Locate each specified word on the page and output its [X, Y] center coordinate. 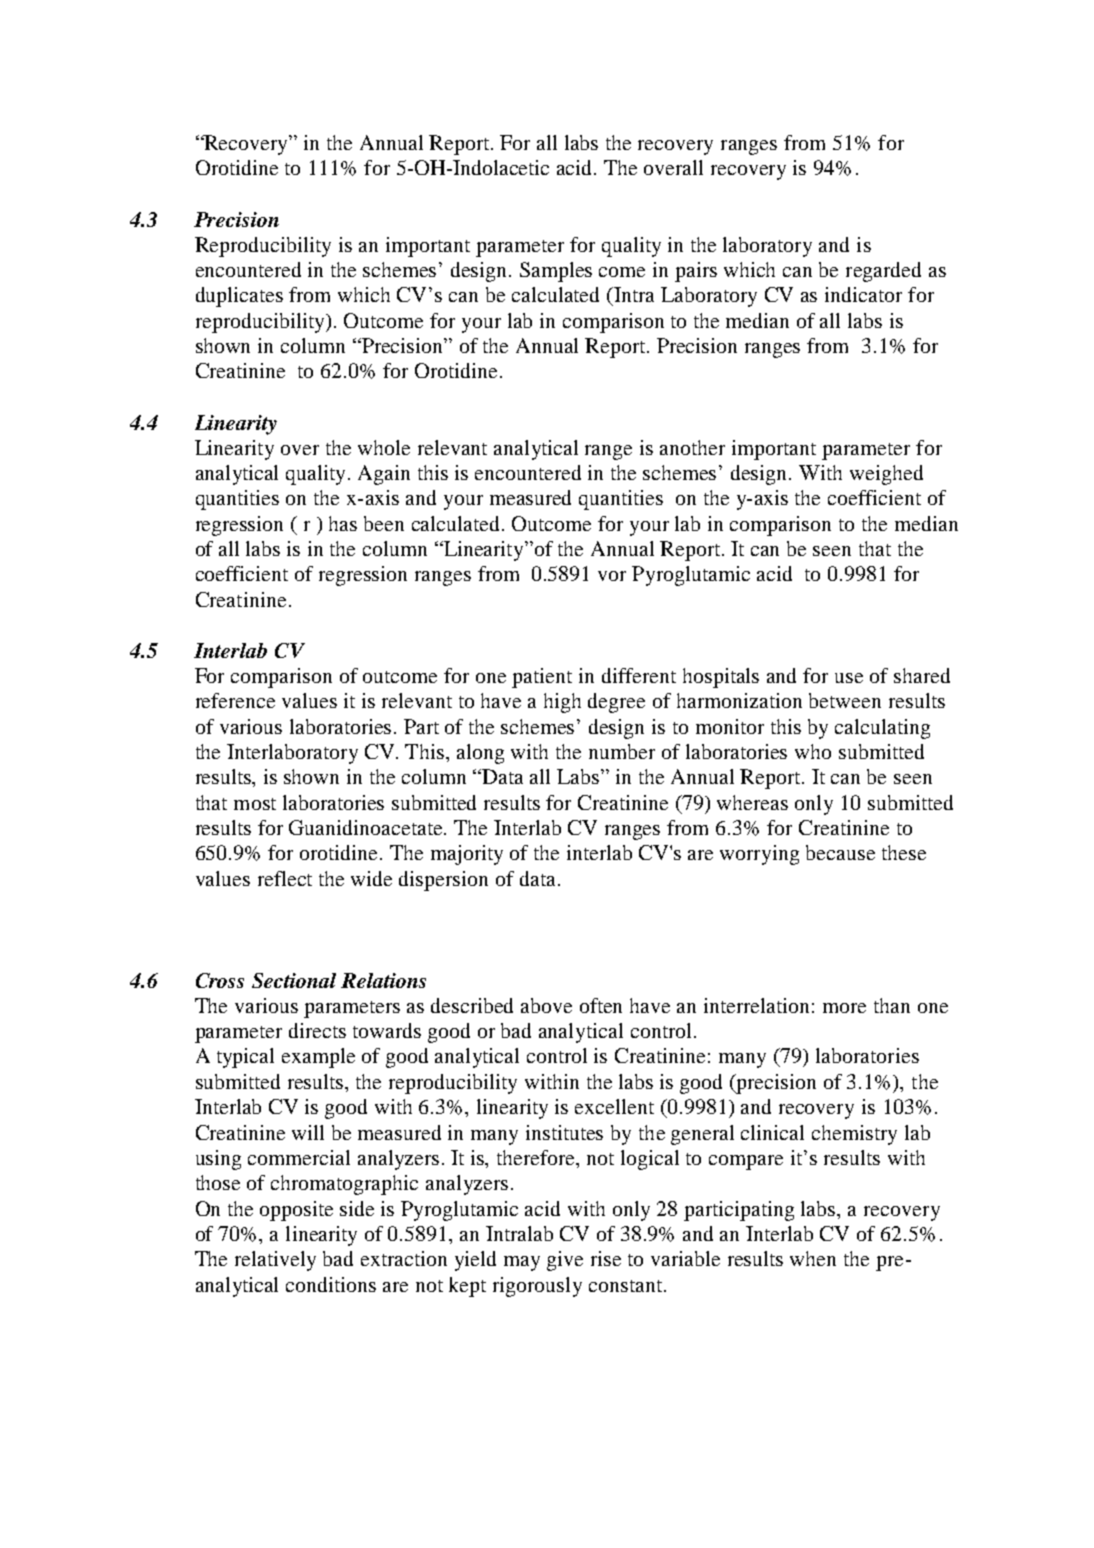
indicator [863, 294]
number [622, 751]
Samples [556, 272]
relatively [275, 1261]
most [255, 804]
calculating [882, 729]
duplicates [239, 297]
